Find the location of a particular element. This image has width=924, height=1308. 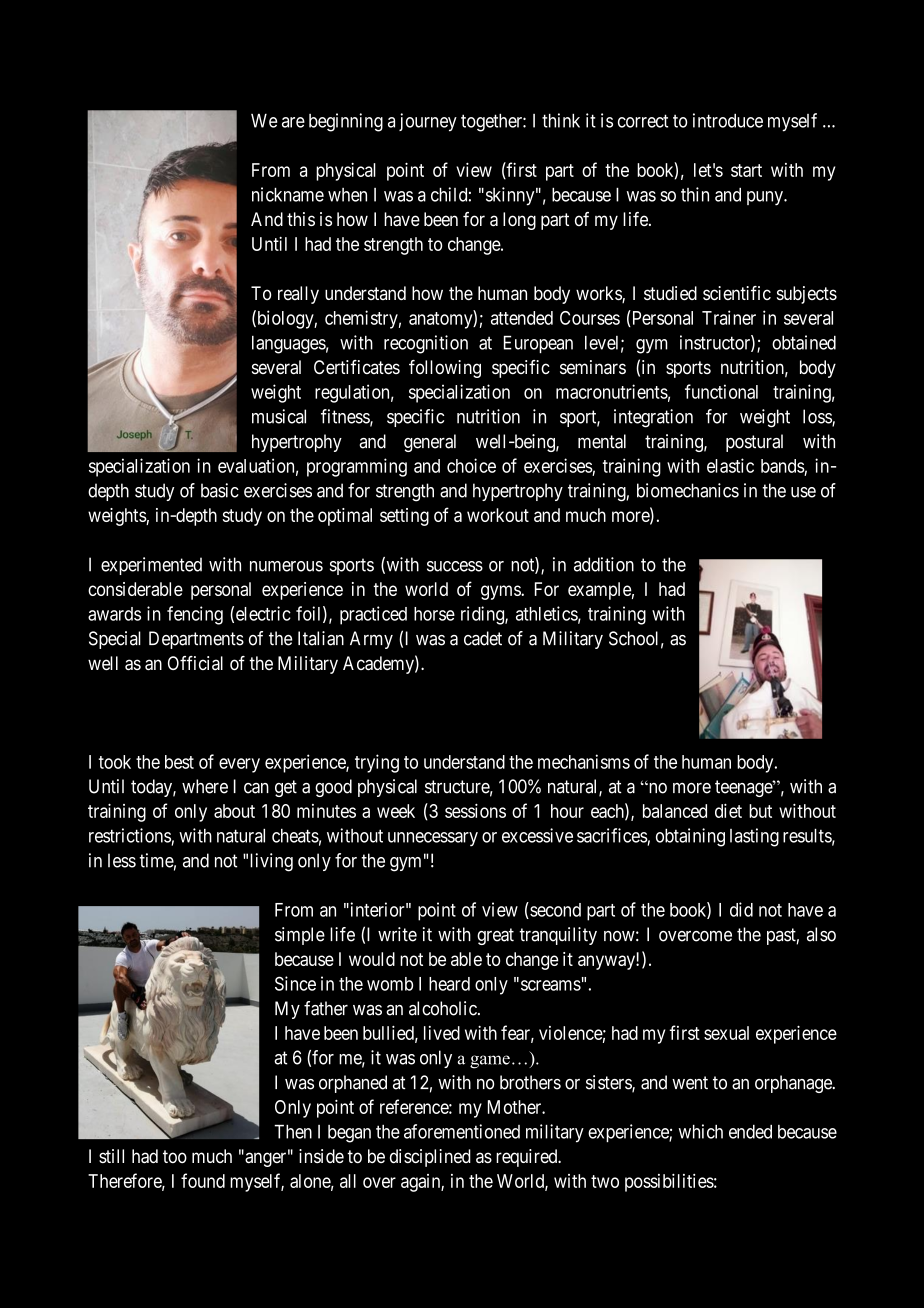

cadet is located at coordinates (483, 638).
